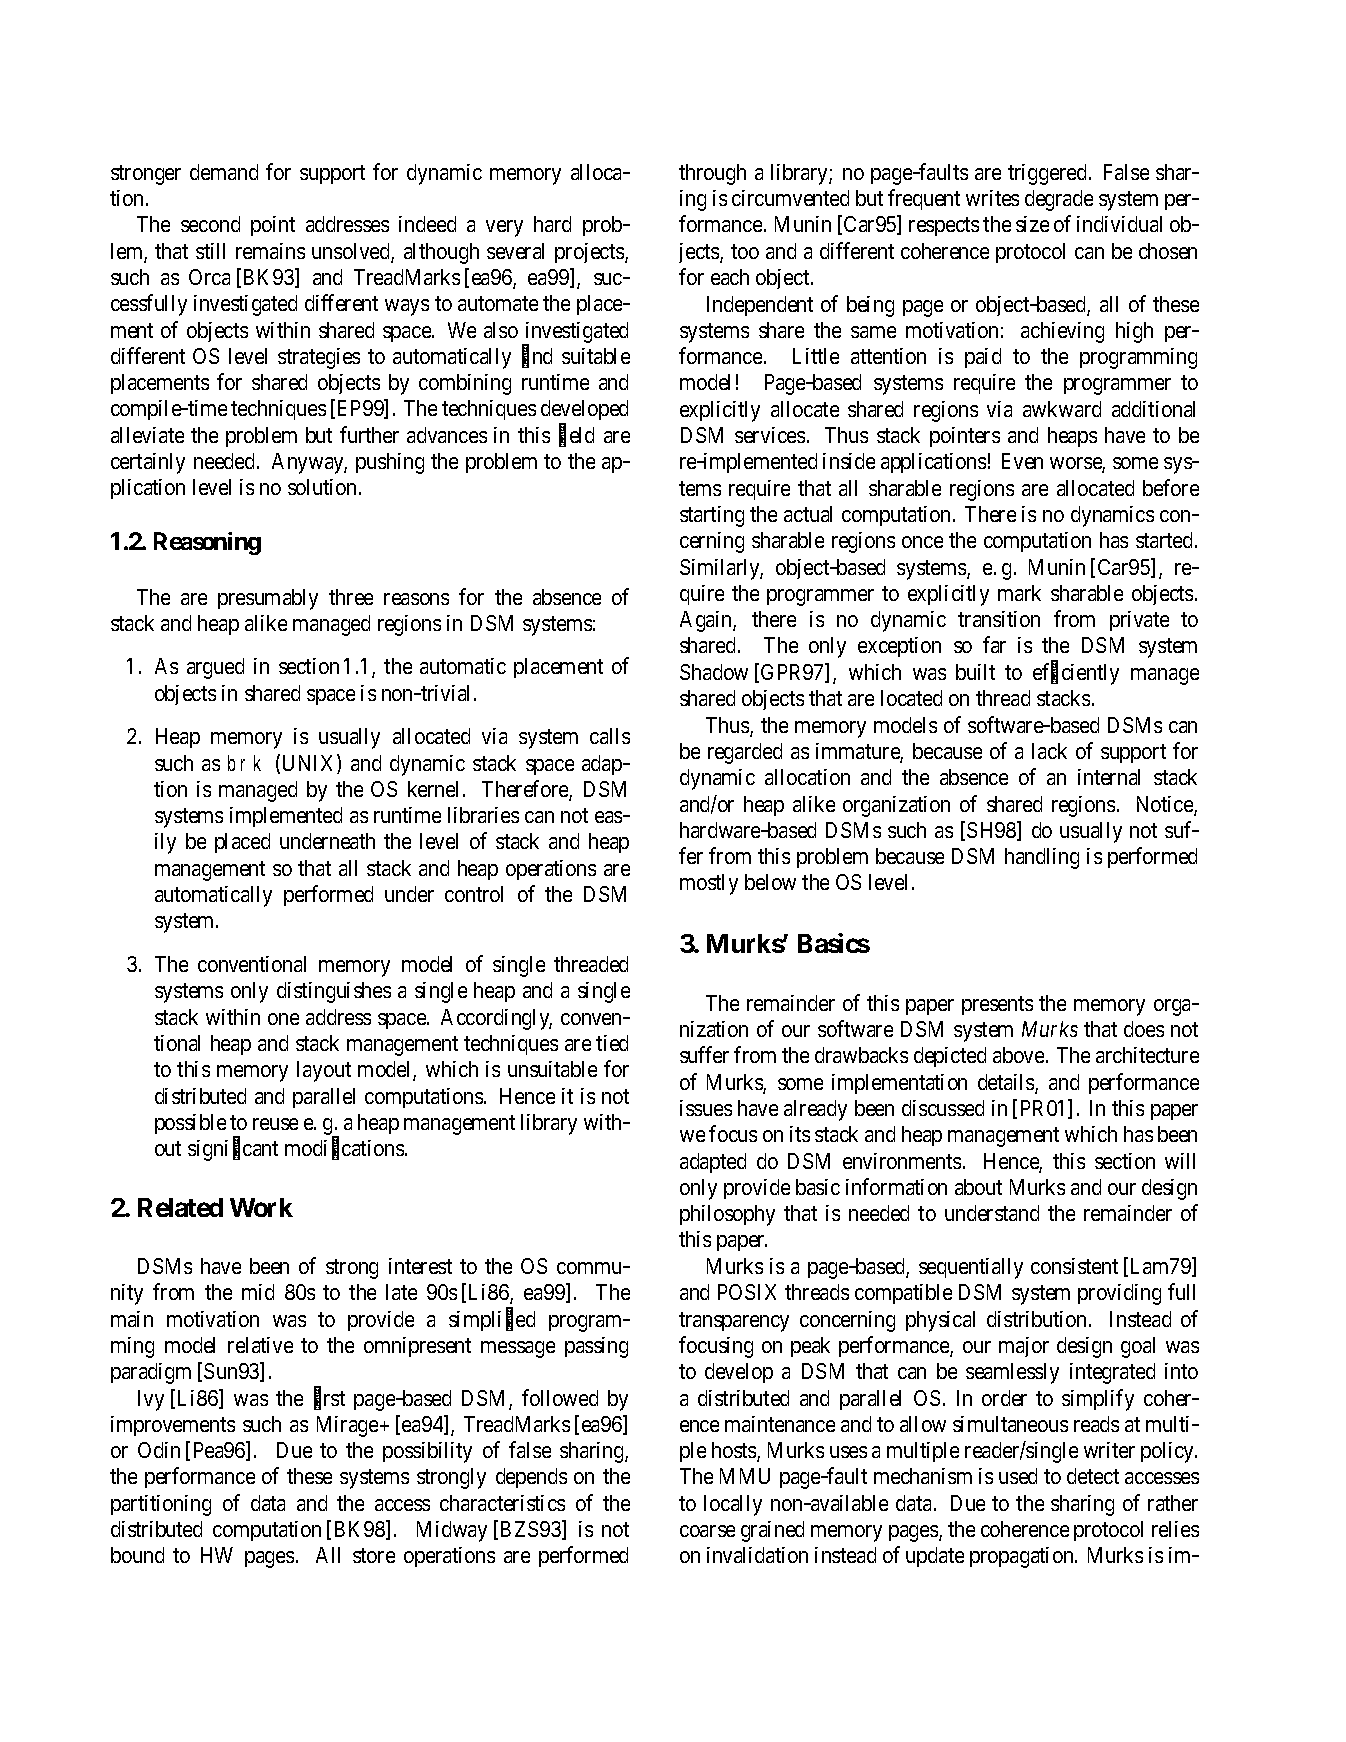 This page has height=1742, width=1346. I want to click on Anyway, so click(309, 463).
